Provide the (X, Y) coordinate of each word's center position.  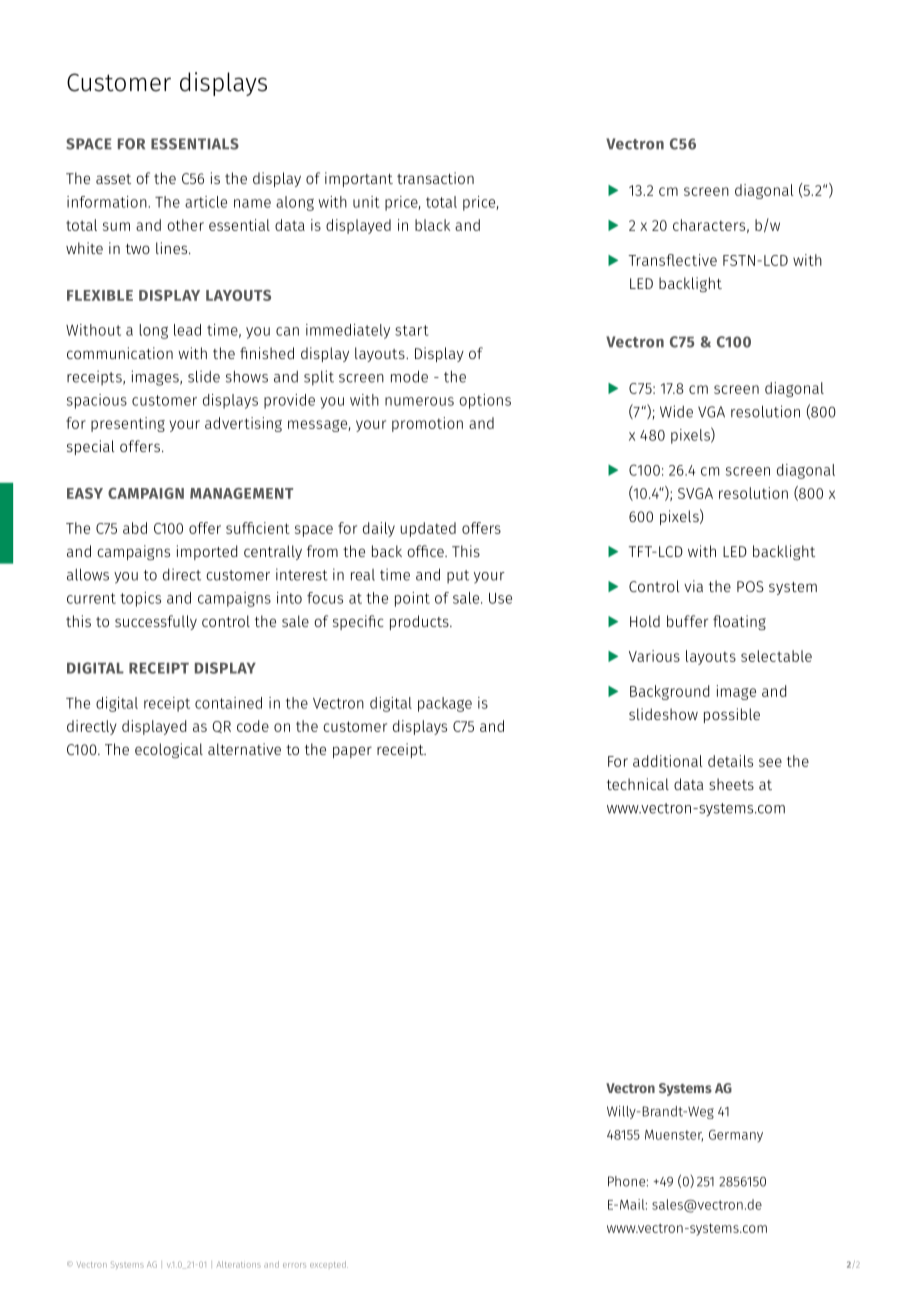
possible (732, 715)
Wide (676, 411)
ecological (169, 750)
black (432, 225)
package (445, 704)
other (185, 225)
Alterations (239, 1264)
